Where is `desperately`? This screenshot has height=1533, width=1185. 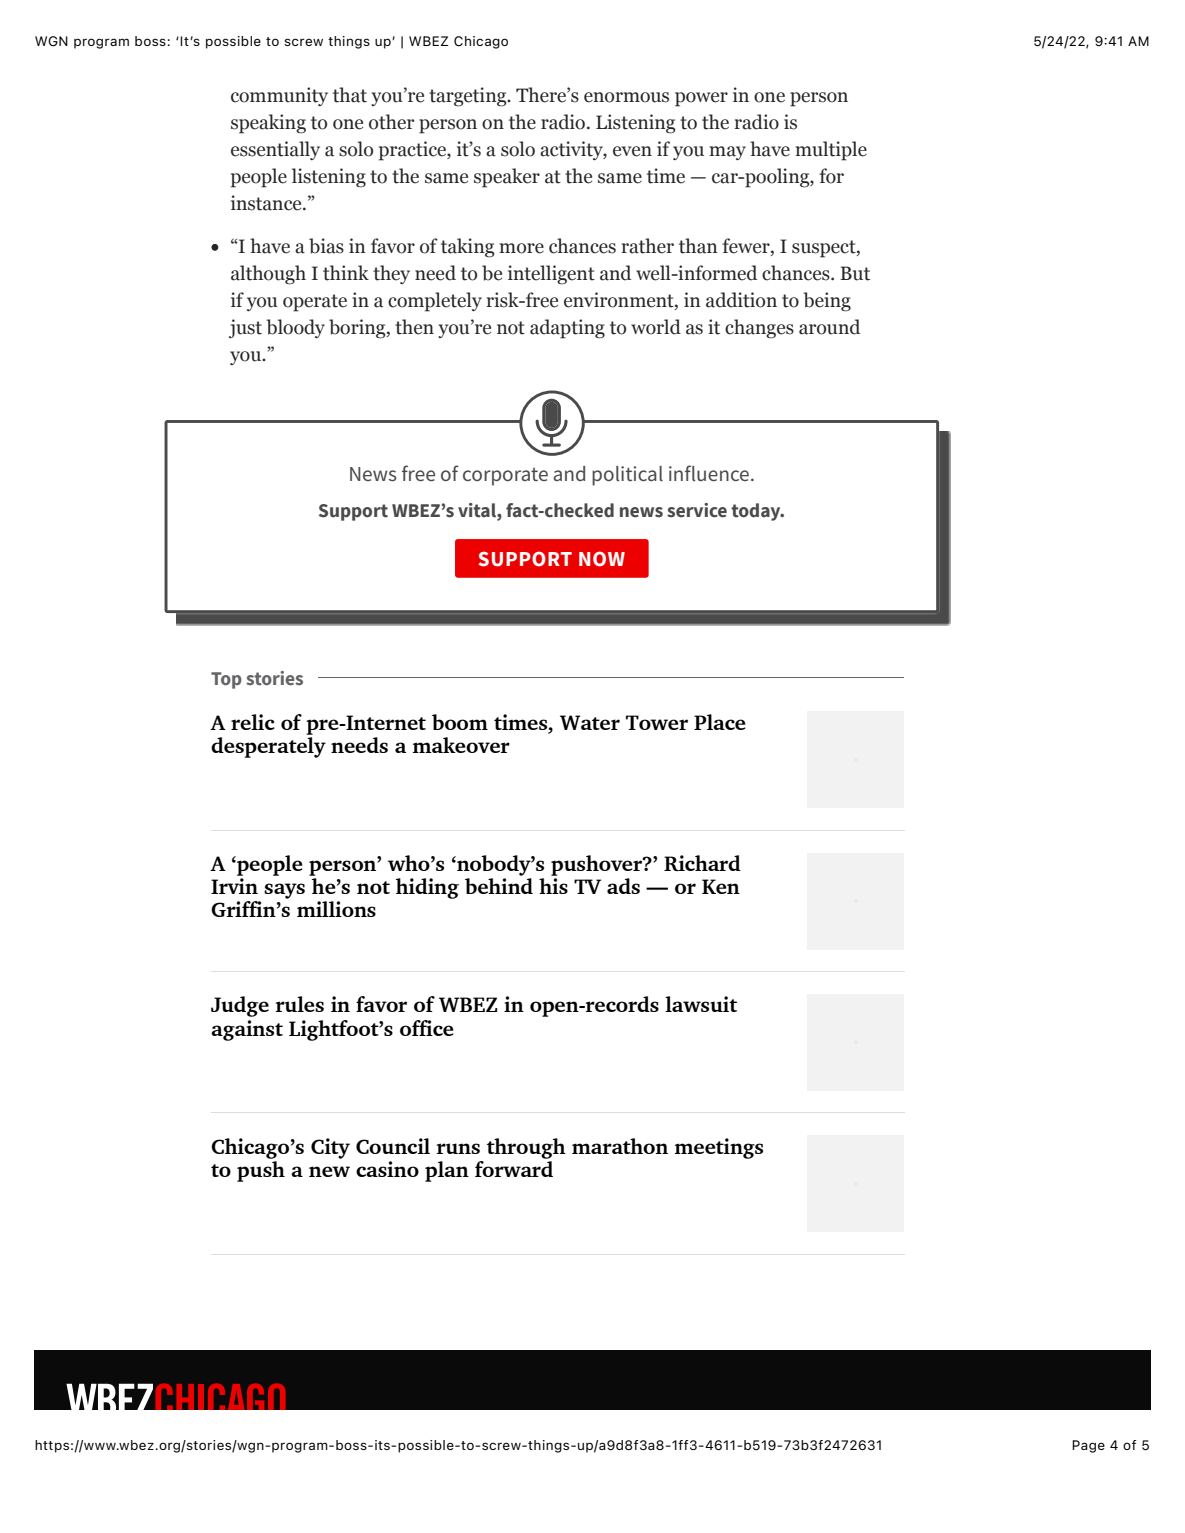
desperately is located at coordinates (268, 747).
